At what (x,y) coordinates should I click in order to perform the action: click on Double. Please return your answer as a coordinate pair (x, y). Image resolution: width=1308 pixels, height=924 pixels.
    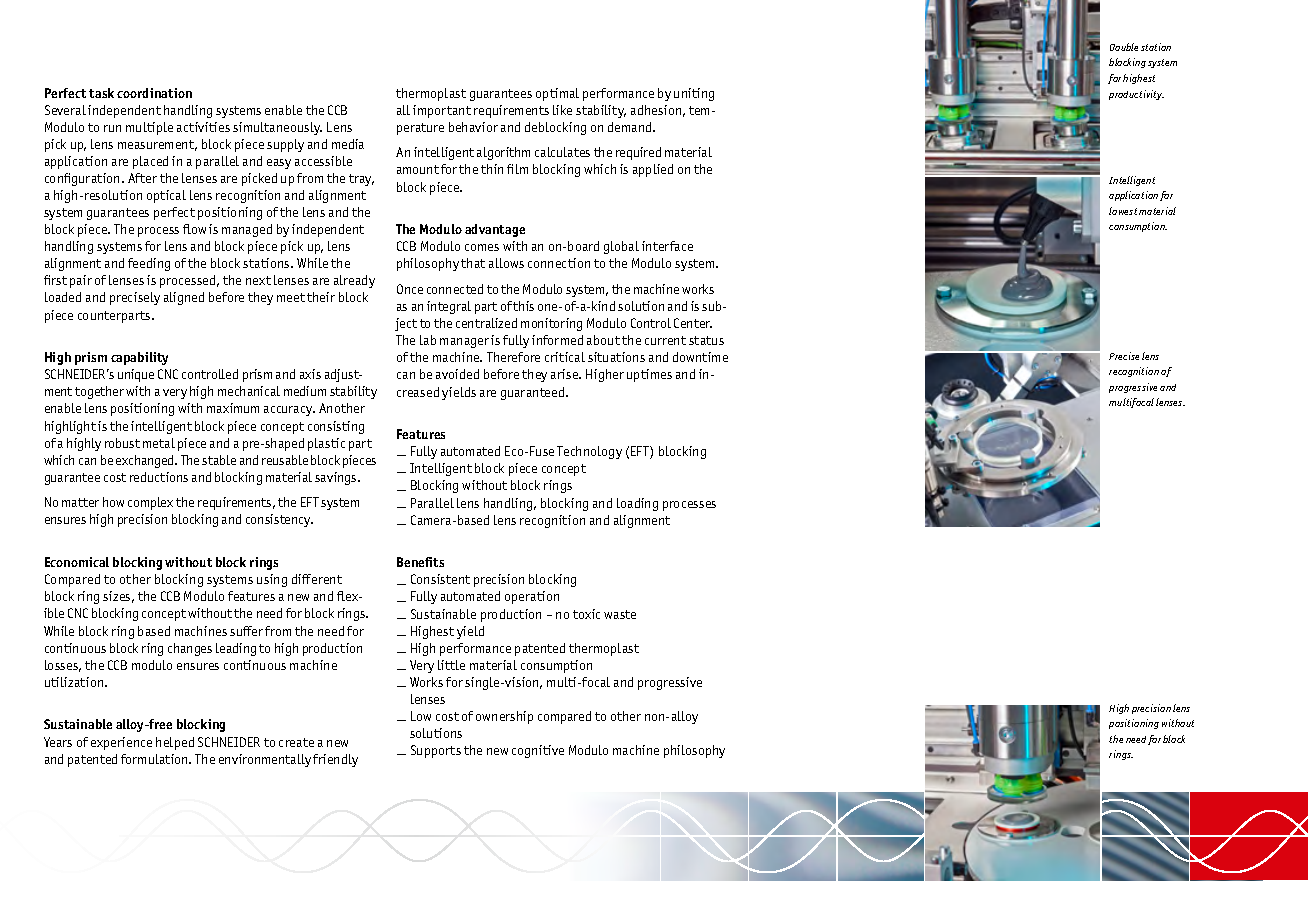
    Looking at the image, I should click on (1124, 47).
